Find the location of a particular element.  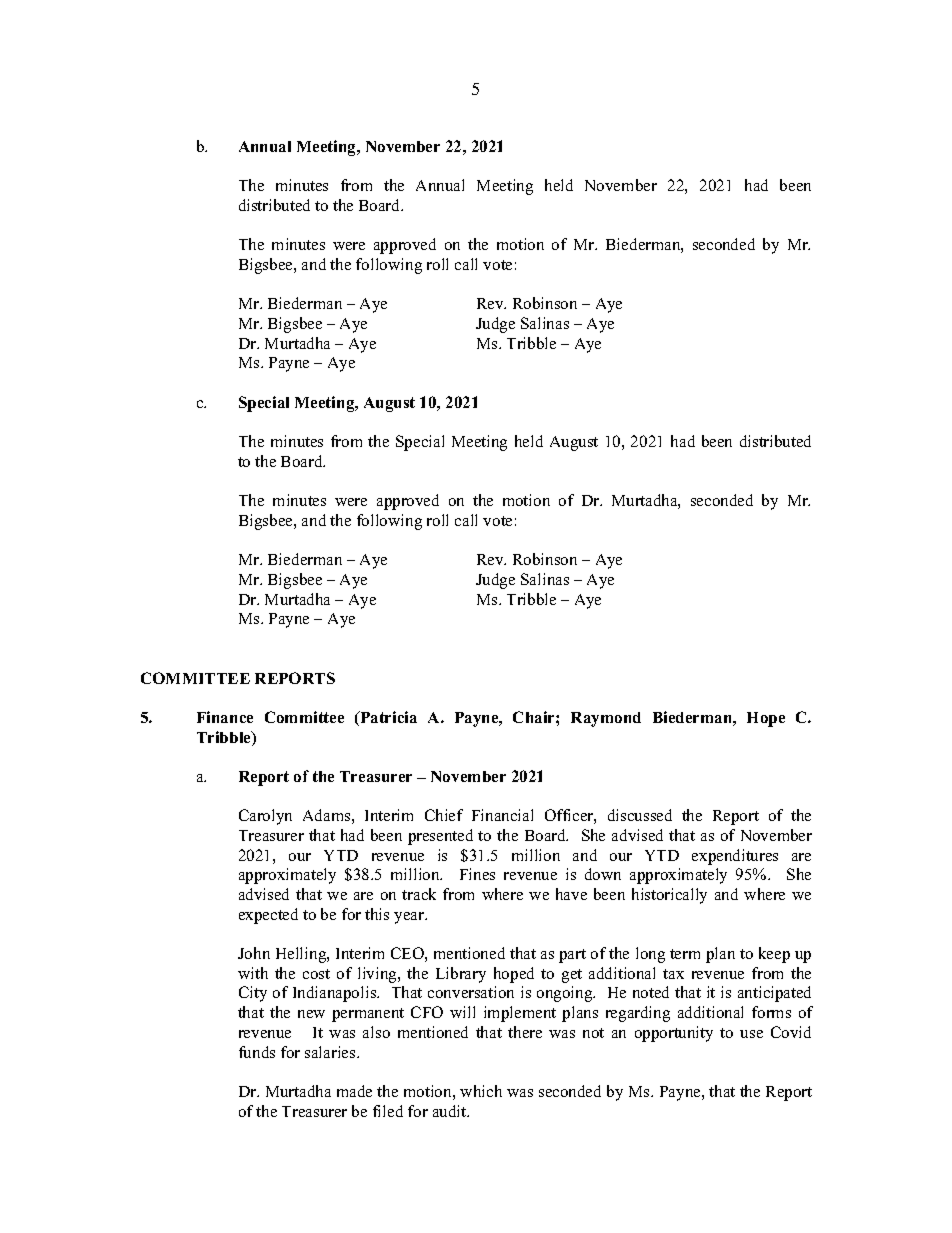

discussed is located at coordinates (640, 815).
